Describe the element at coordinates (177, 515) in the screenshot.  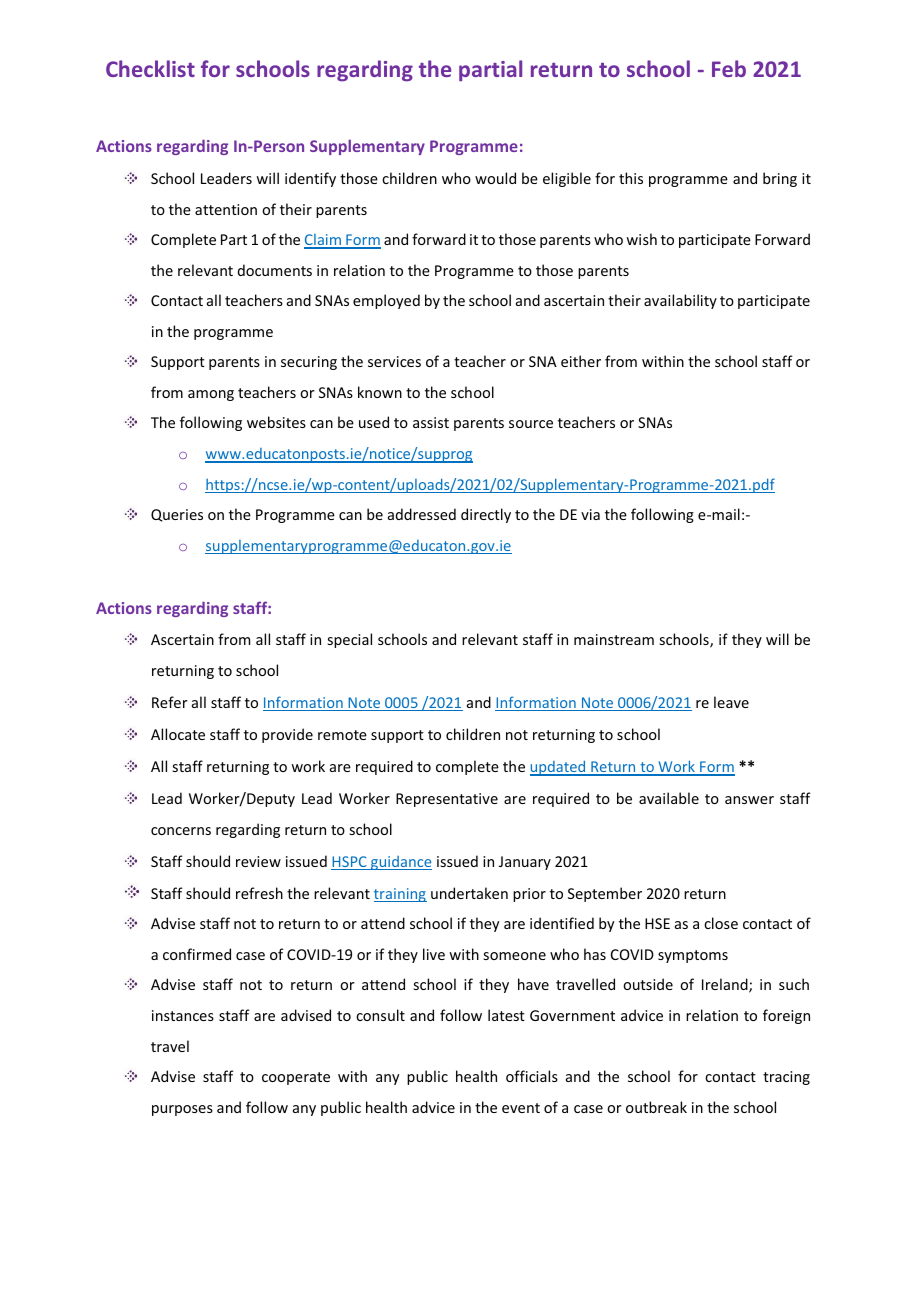
I see `Queries` at that location.
